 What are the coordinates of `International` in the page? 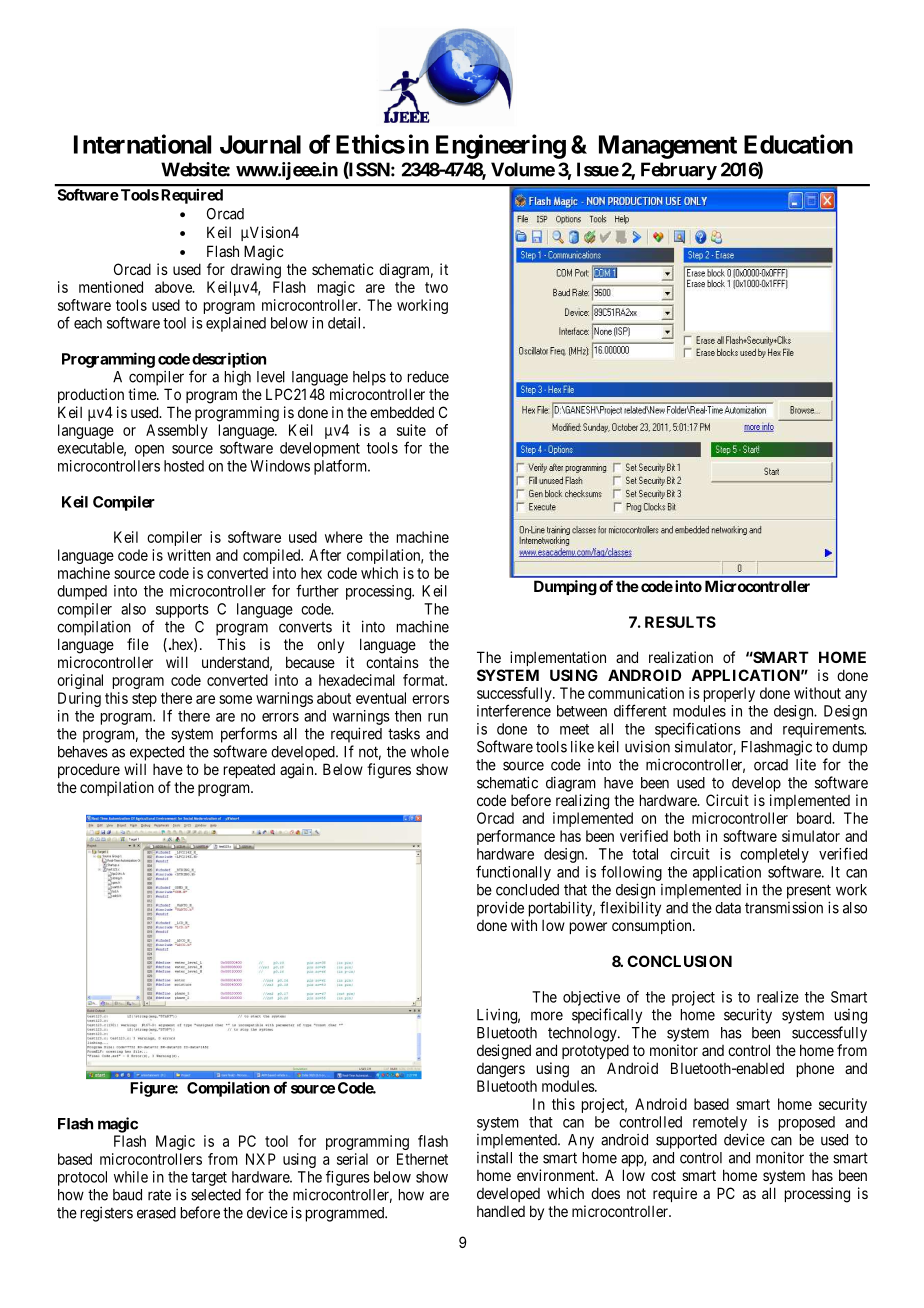 It's located at (142, 144).
